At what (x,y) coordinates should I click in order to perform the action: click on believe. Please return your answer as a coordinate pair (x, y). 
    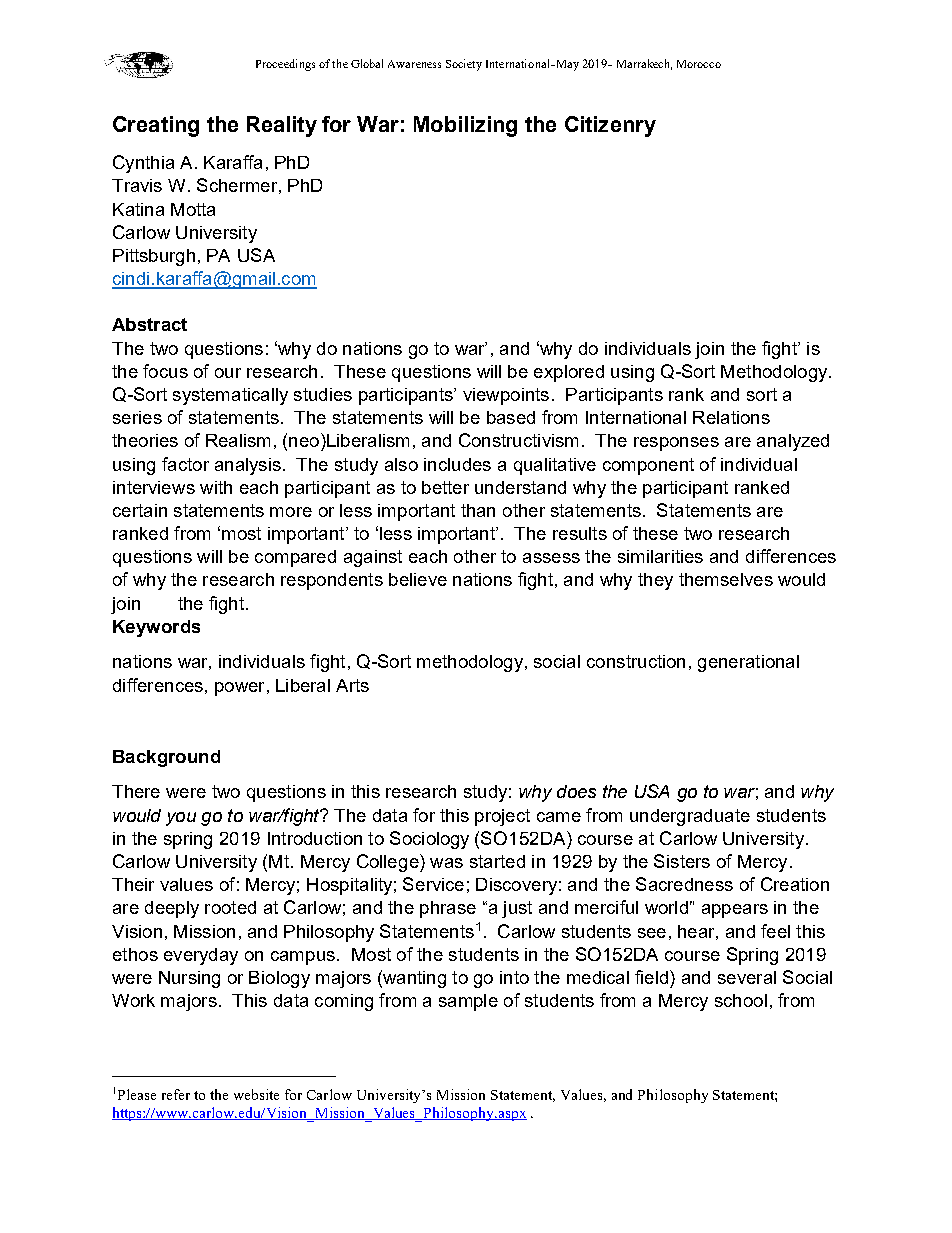
    Looking at the image, I should click on (418, 579).
